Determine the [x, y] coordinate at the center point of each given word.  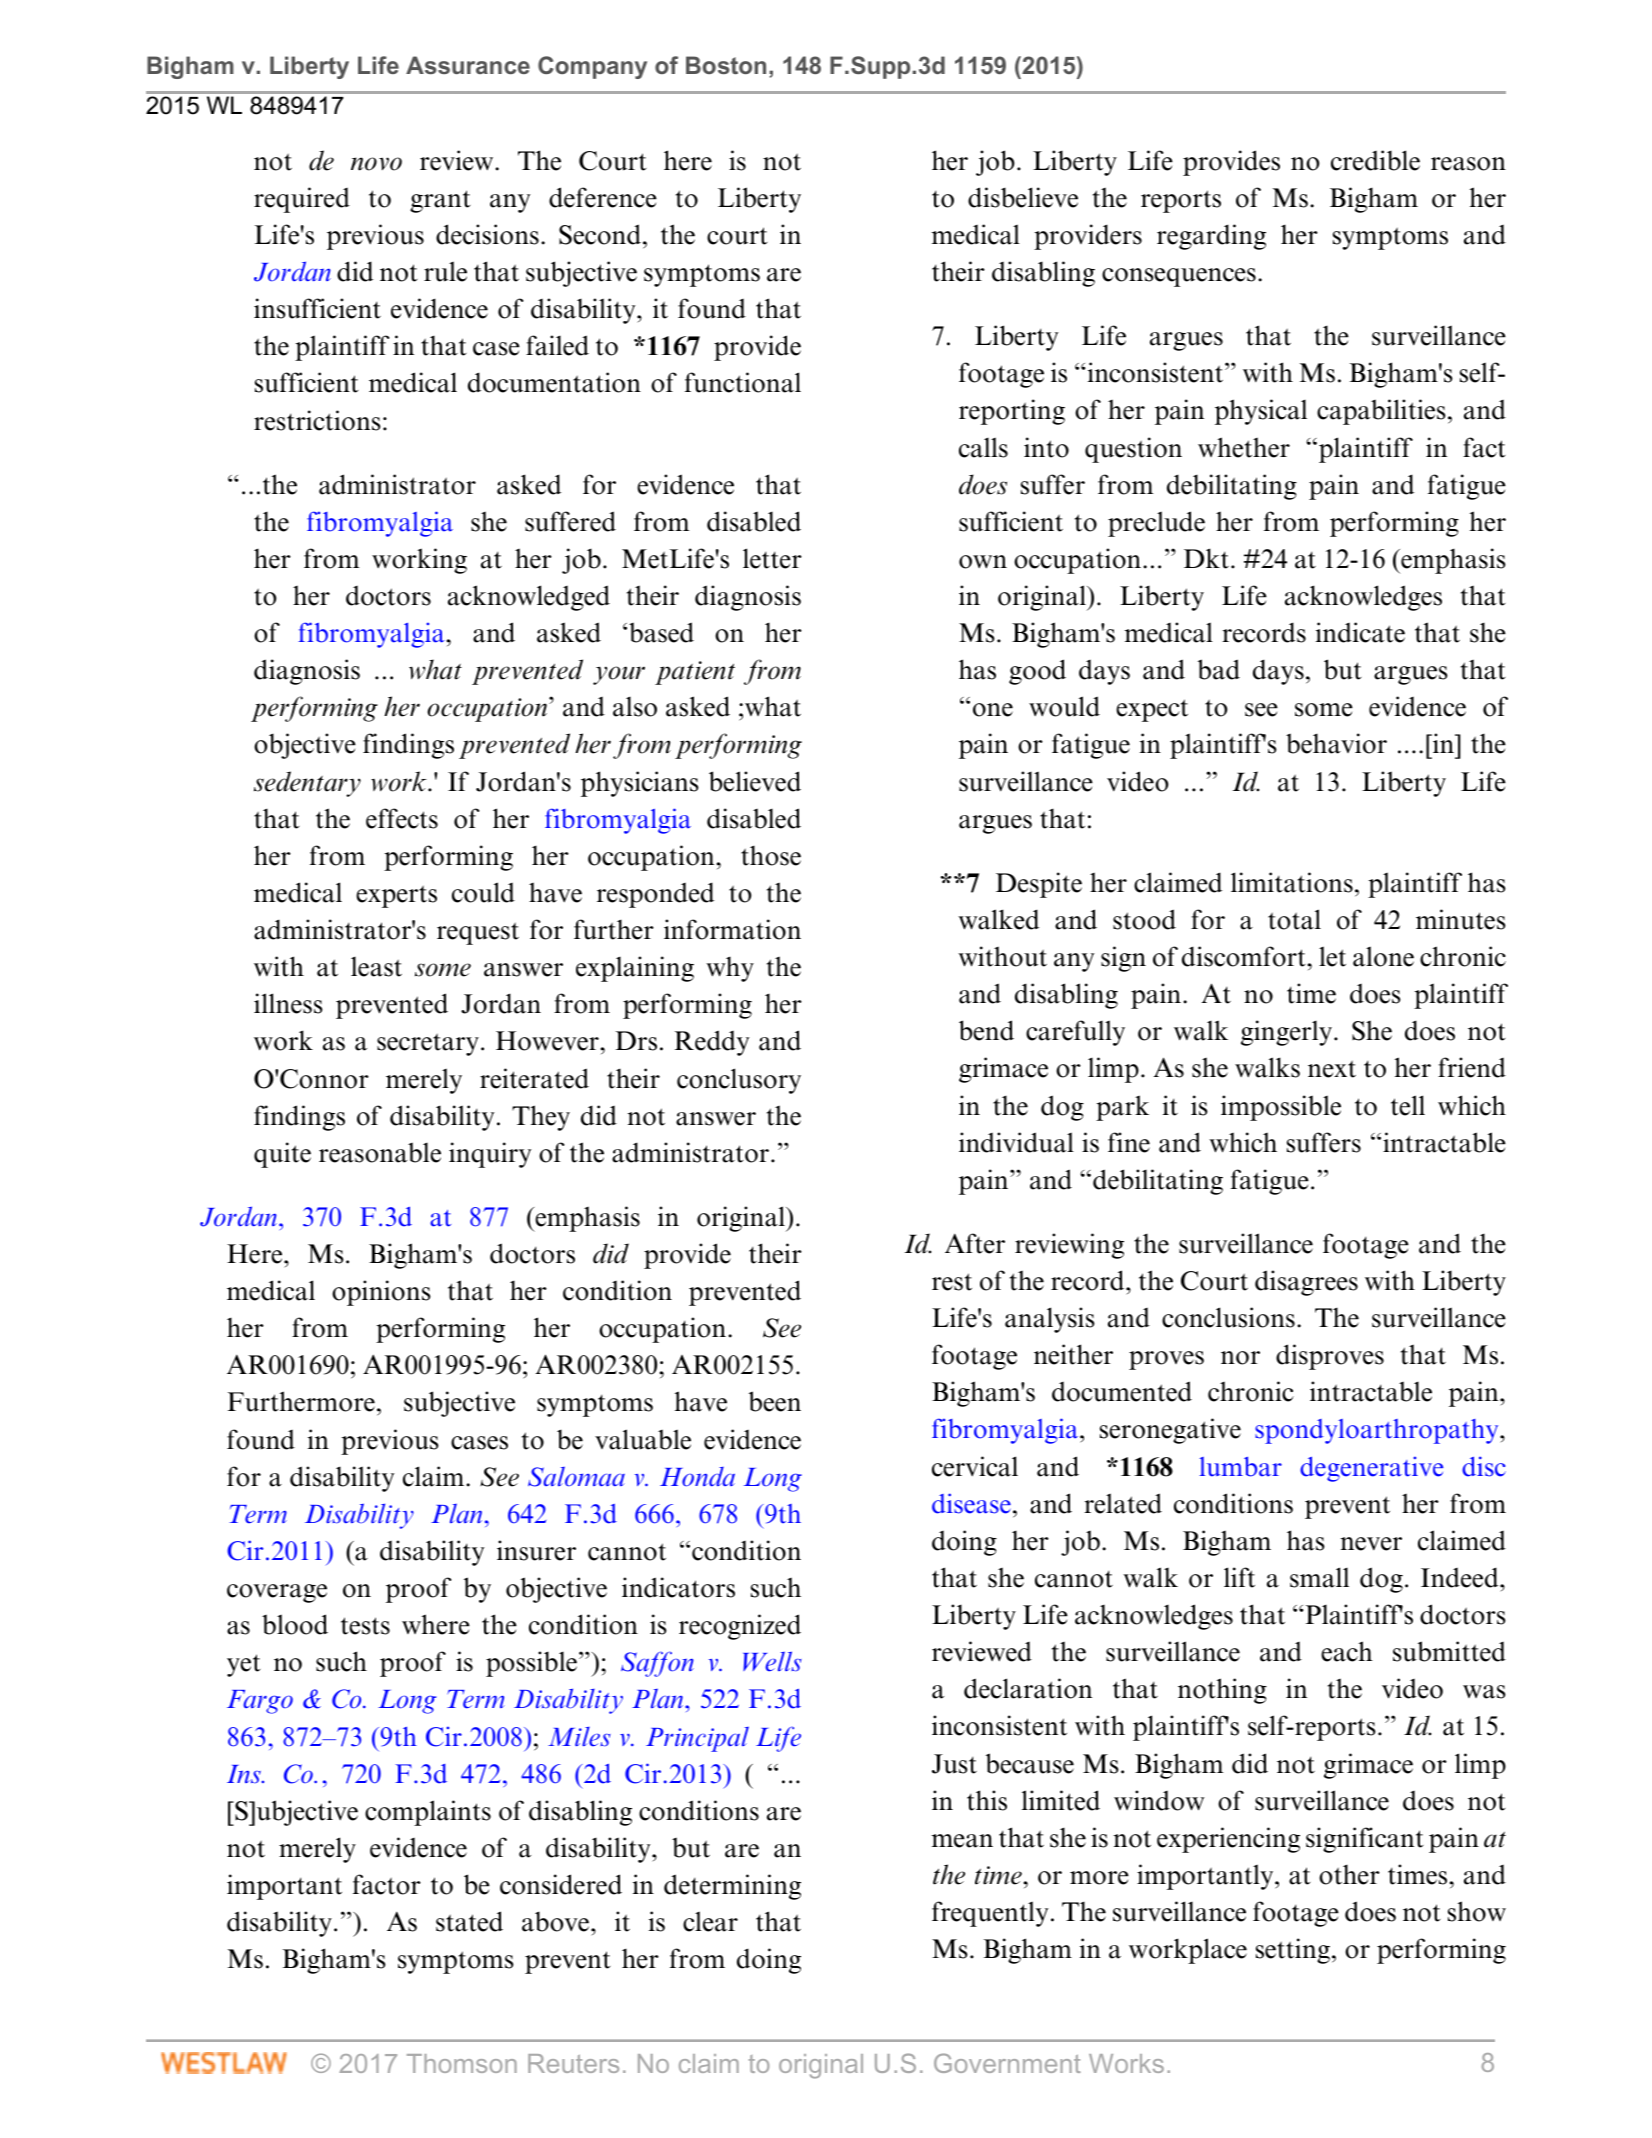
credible [1375, 160]
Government [1007, 2063]
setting [1293, 1951]
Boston [726, 65]
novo [376, 164]
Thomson [462, 2063]
